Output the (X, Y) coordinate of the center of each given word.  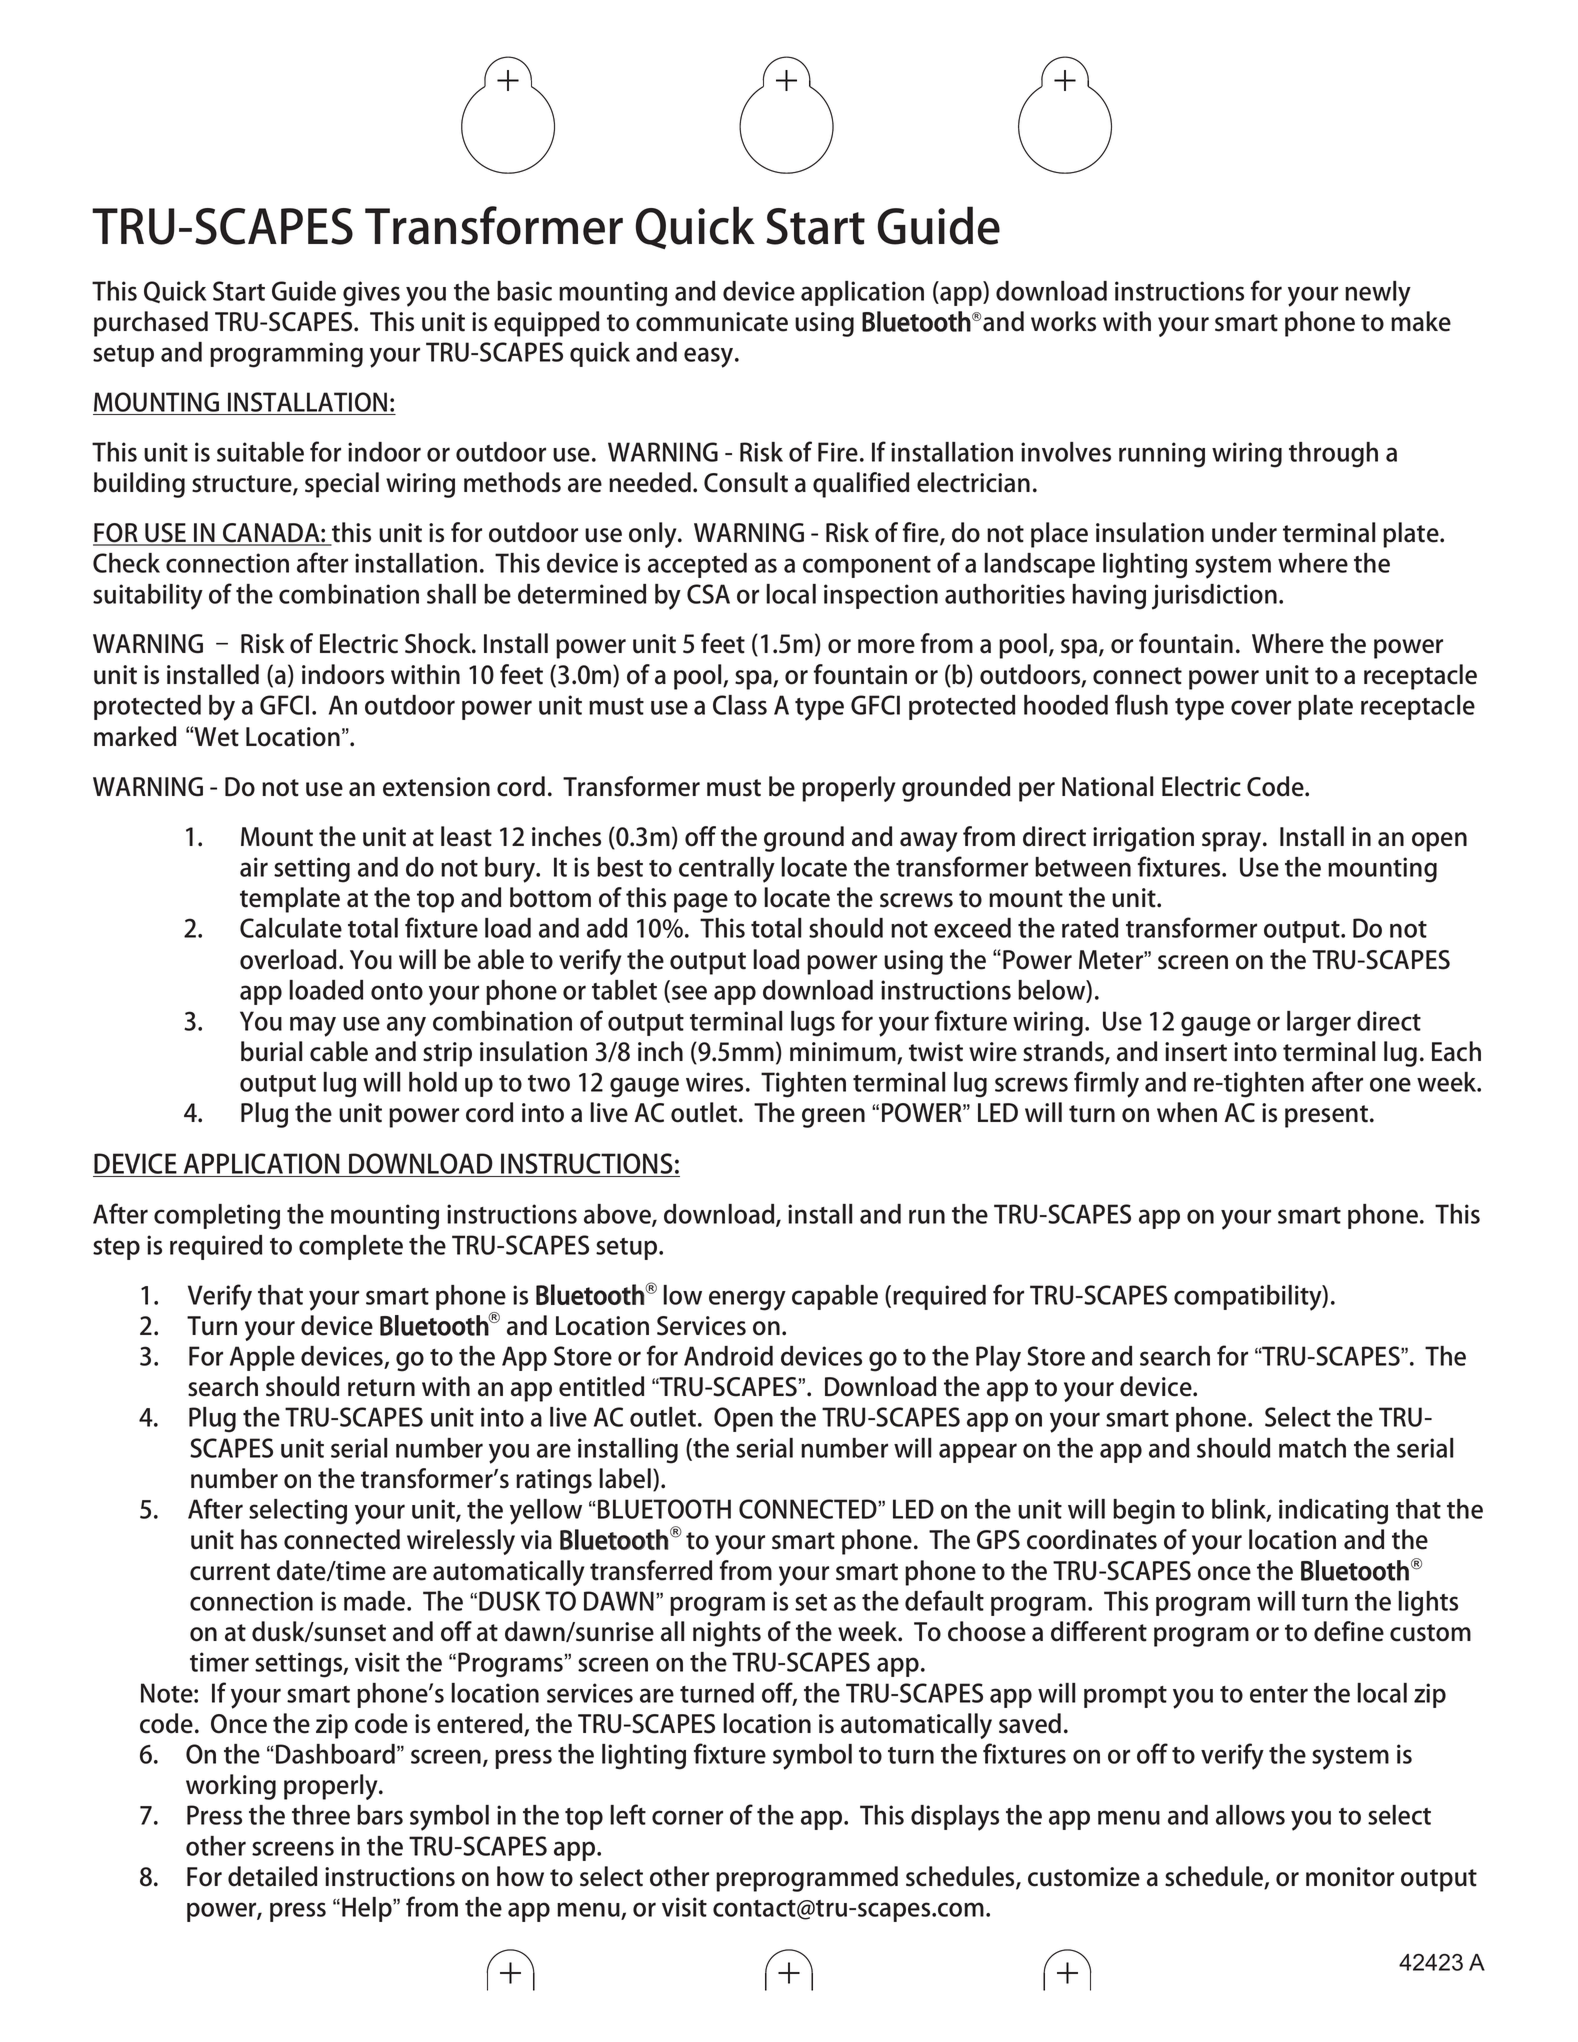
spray (1233, 842)
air (254, 867)
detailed (272, 1876)
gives (371, 294)
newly (1378, 294)
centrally (727, 870)
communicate (712, 322)
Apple (262, 1358)
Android (728, 1356)
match (1312, 1448)
